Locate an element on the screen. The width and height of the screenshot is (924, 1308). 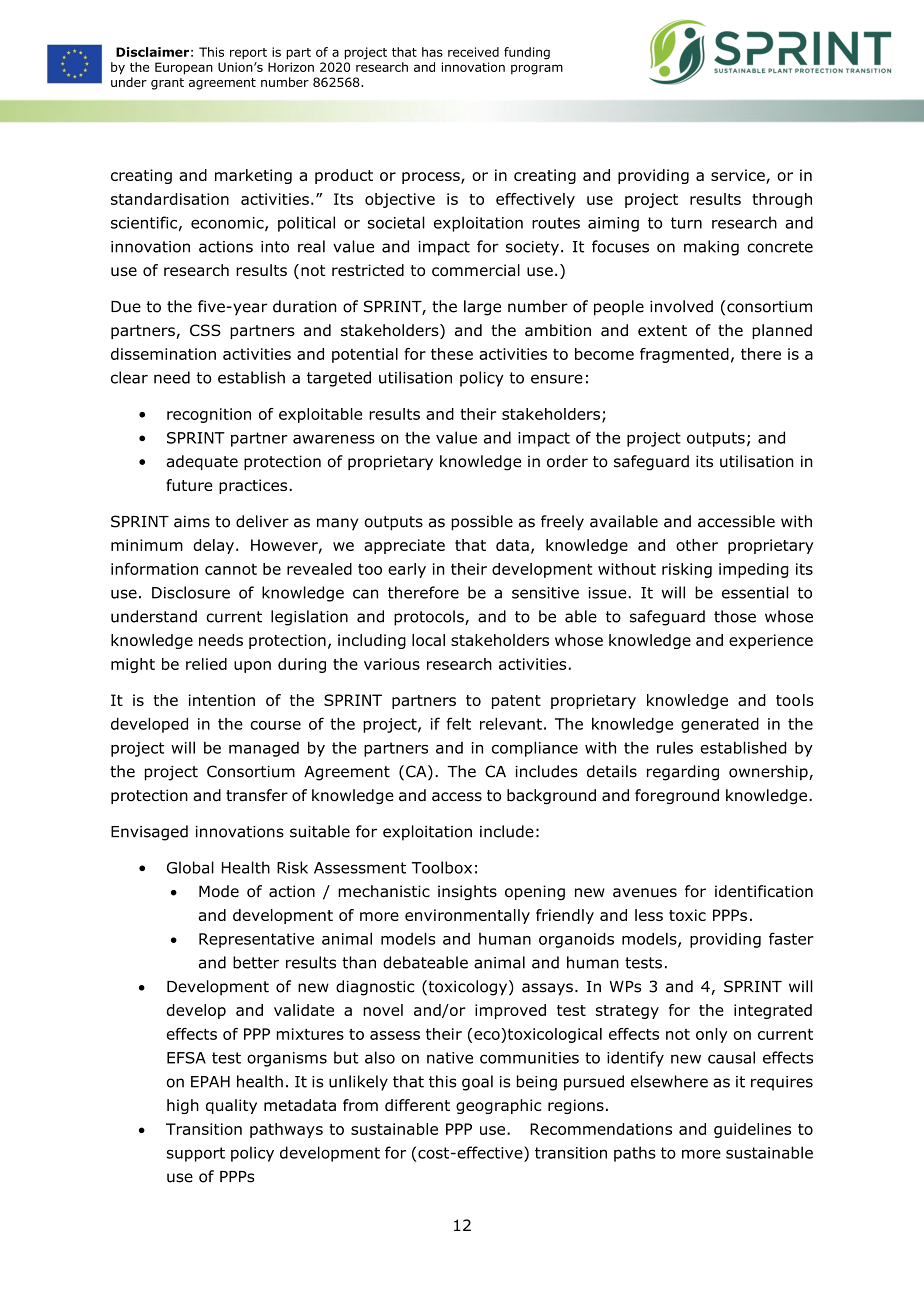
Disclosure is located at coordinates (191, 592).
